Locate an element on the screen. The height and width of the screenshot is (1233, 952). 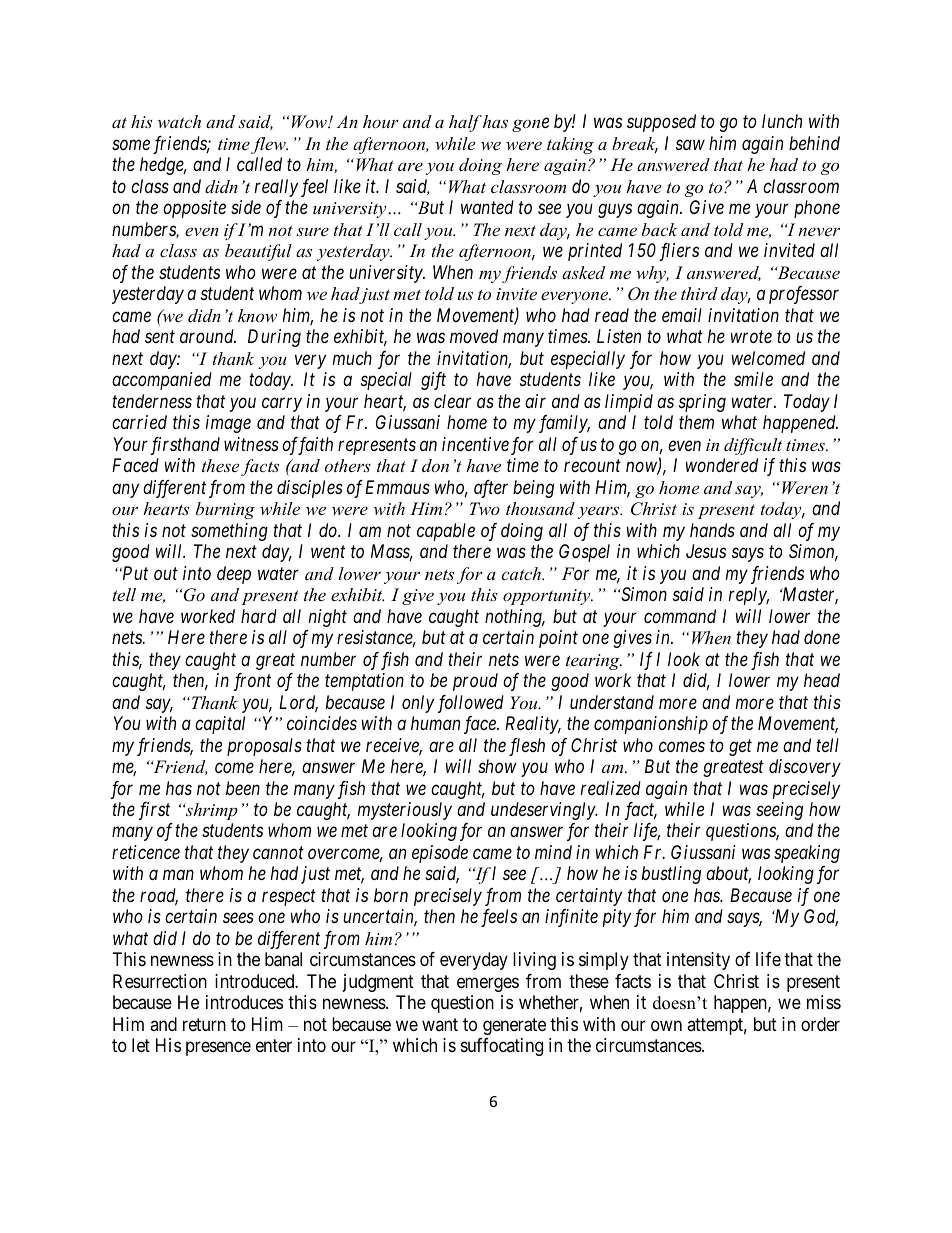
capital is located at coordinates (220, 725).
